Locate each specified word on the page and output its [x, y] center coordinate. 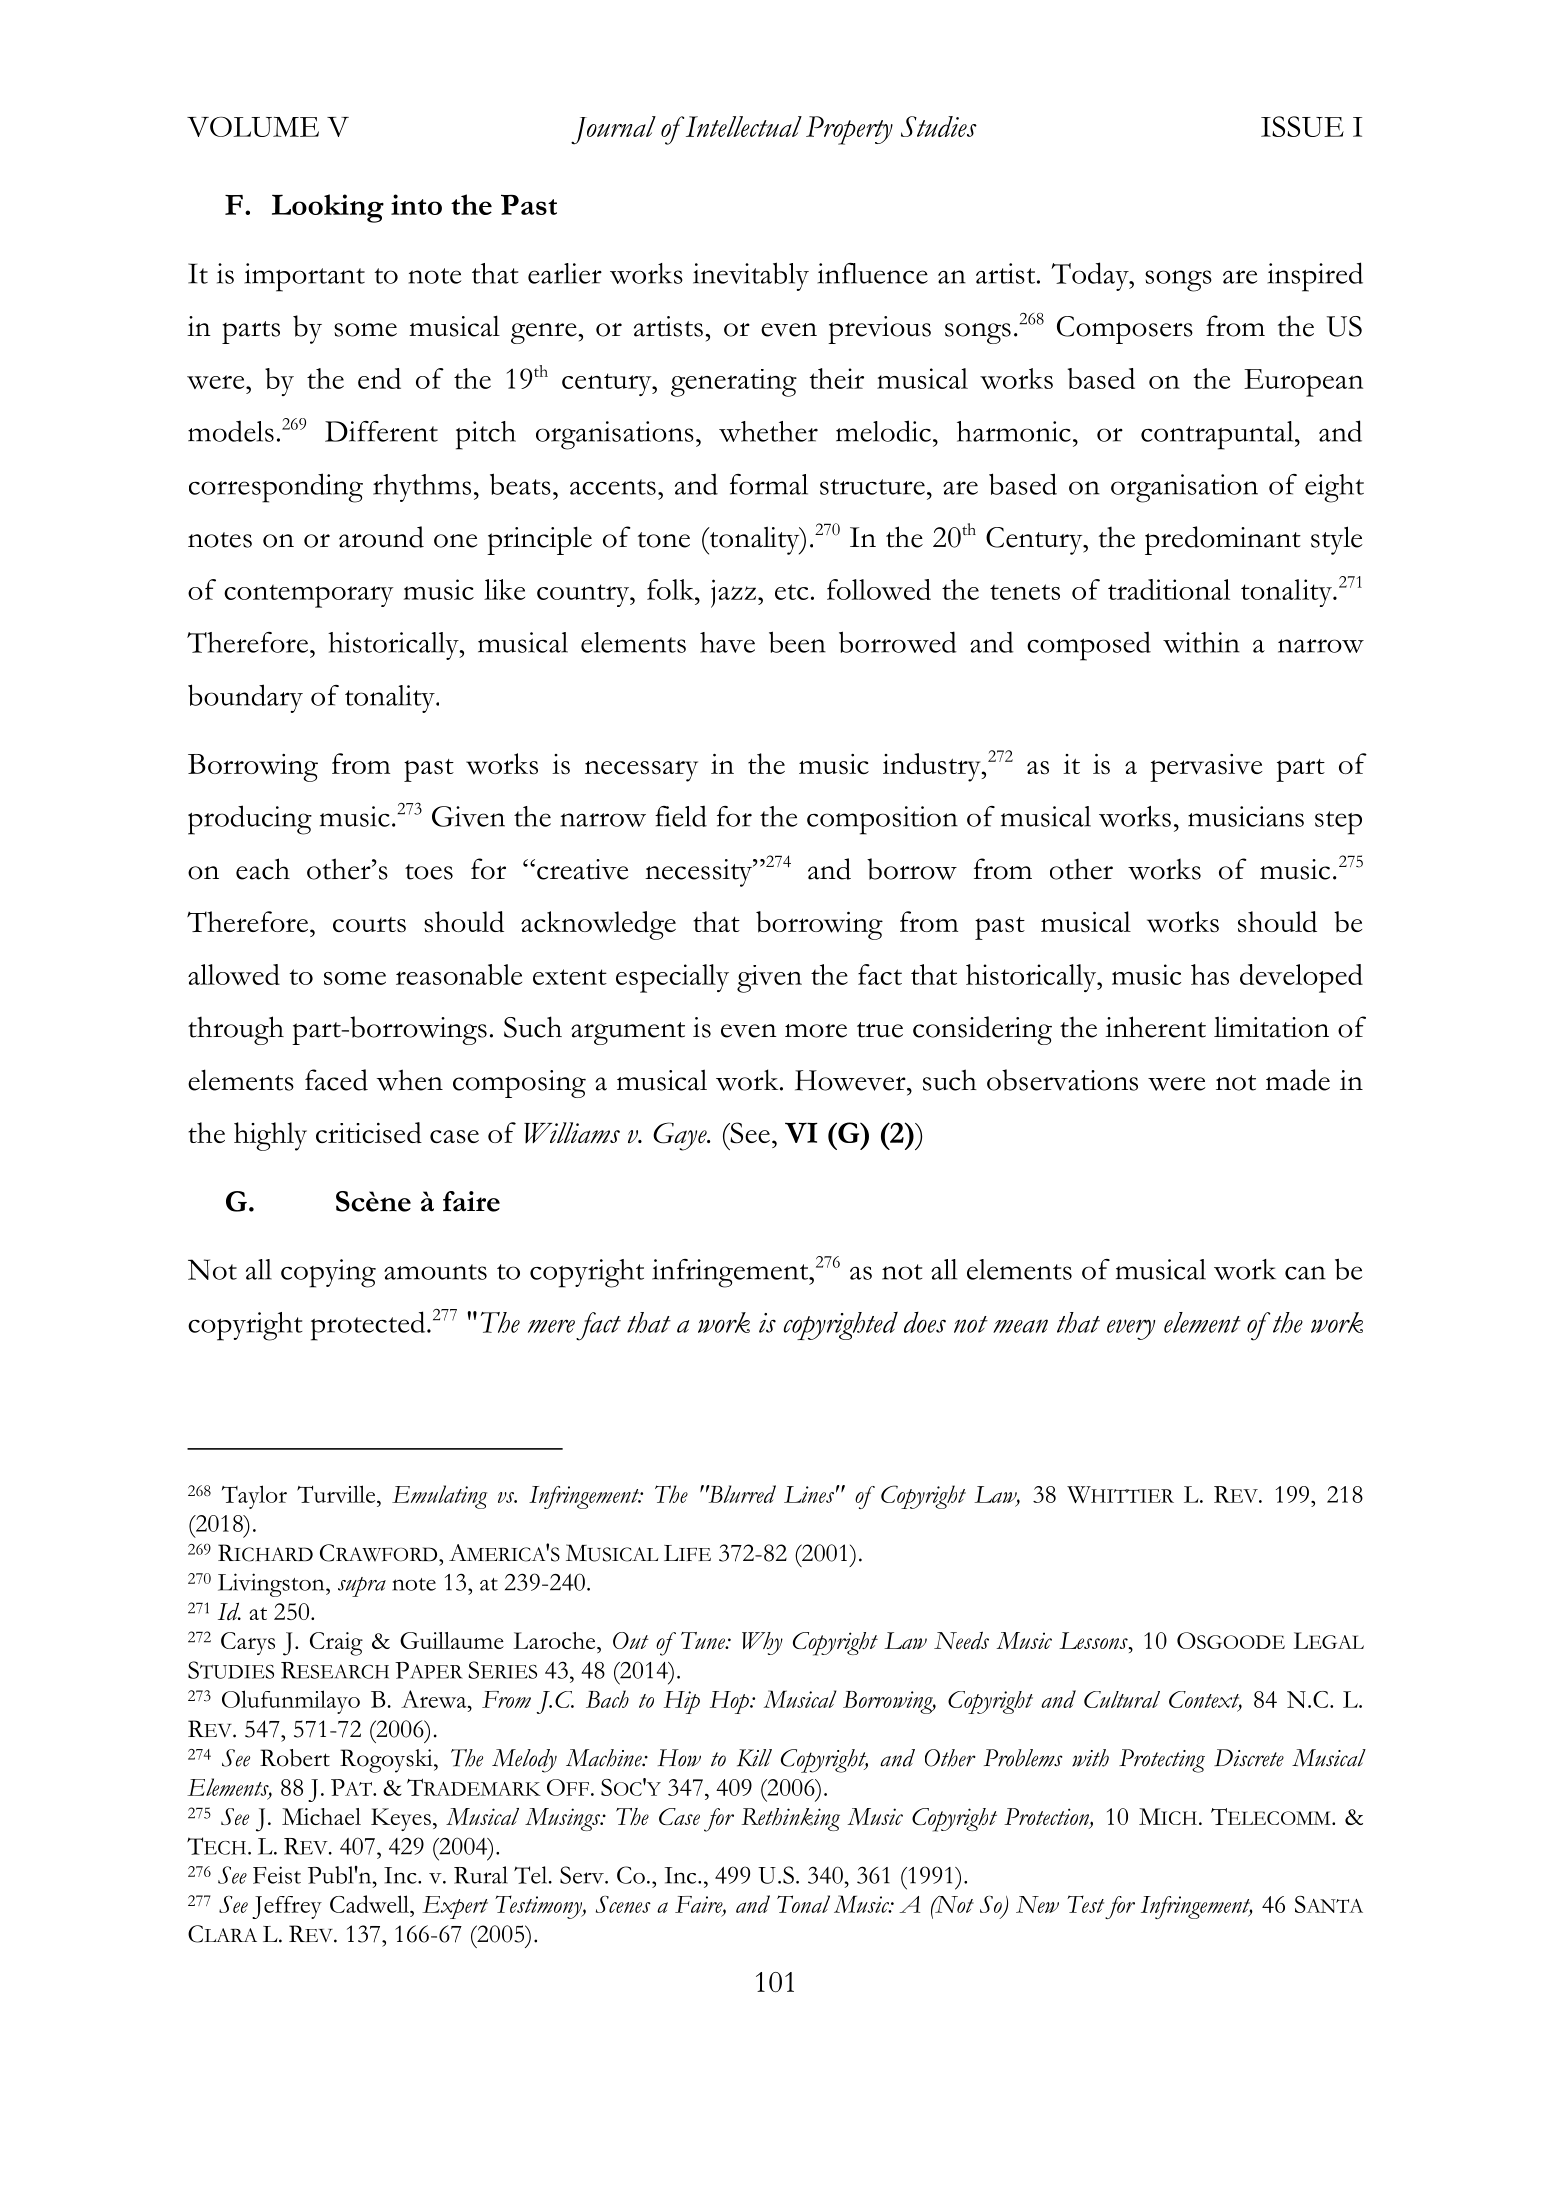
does [925, 1322]
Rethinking [790, 1819]
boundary [245, 698]
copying [328, 1273]
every [1131, 1329]
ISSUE [1302, 126]
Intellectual [742, 126]
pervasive [1206, 768]
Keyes [401, 1819]
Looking [328, 208]
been [797, 642]
